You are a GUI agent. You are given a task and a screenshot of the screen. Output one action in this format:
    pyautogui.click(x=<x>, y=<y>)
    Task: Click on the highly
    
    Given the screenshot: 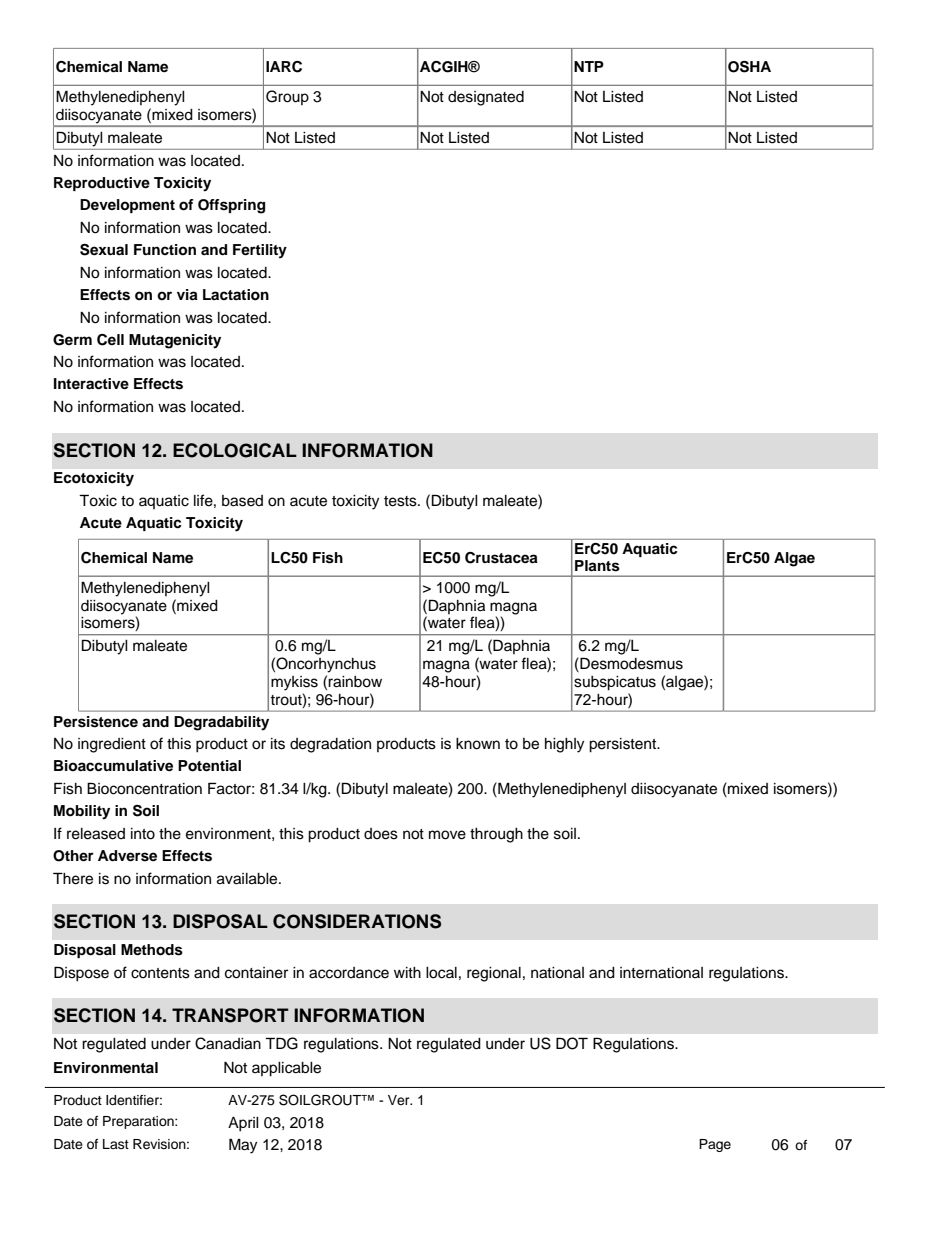 What is the action you would take?
    pyautogui.click(x=564, y=745)
